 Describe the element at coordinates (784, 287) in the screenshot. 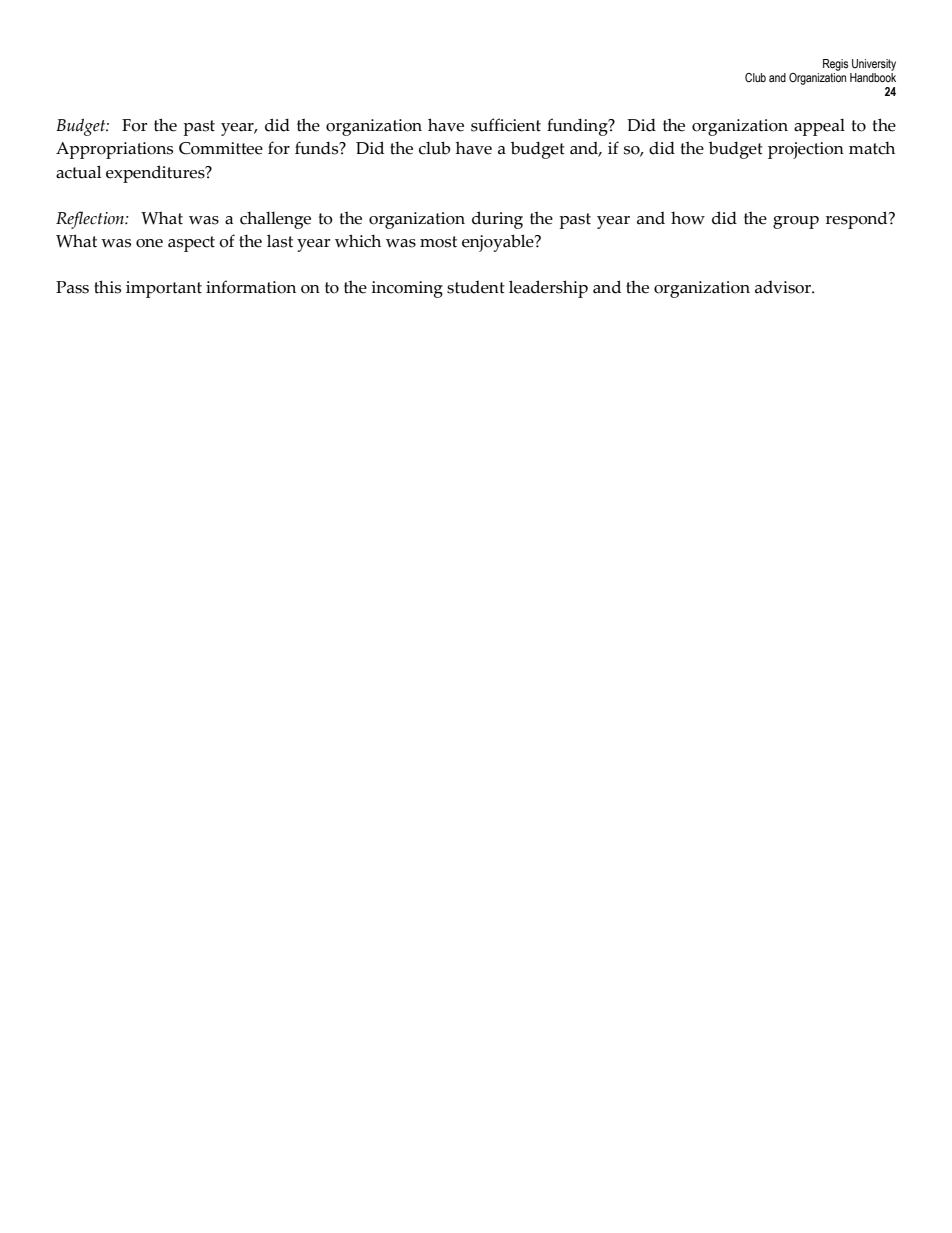

I see `advisor` at that location.
